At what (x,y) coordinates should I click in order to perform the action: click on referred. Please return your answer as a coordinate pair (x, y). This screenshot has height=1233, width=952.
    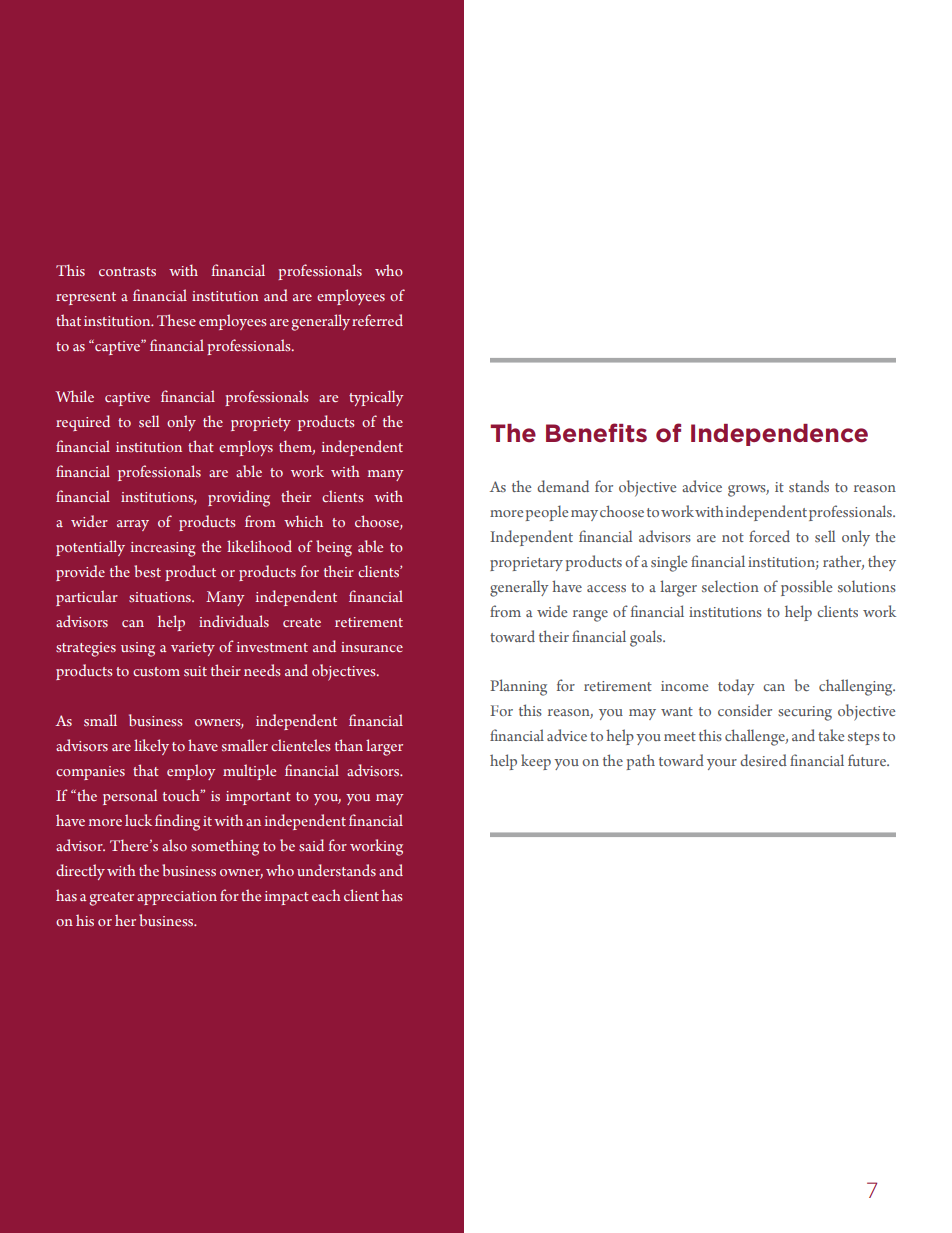
    Looking at the image, I should click on (377, 320).
